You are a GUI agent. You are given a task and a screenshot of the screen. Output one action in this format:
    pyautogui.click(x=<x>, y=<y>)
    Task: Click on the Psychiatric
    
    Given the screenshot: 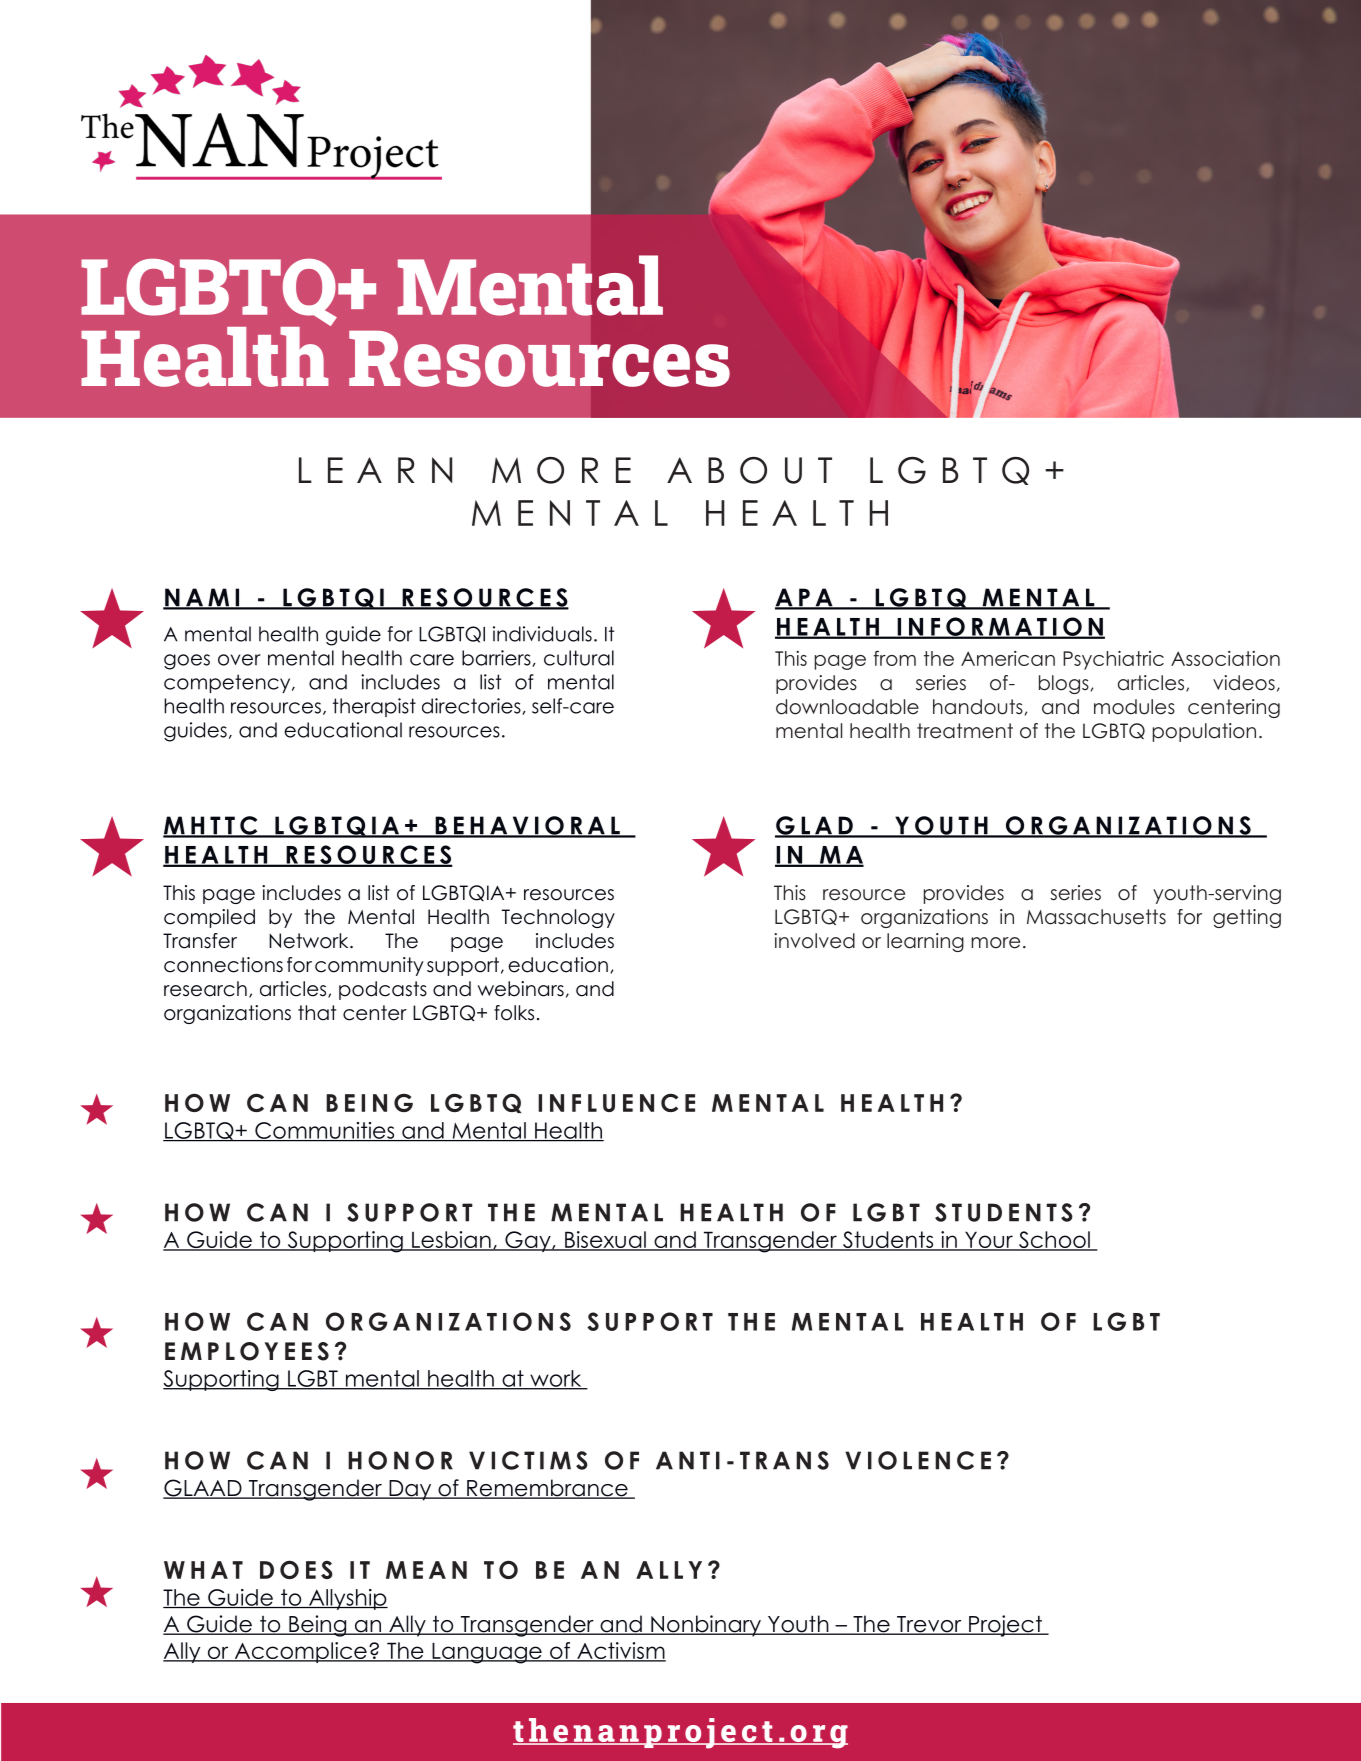 What is the action you would take?
    pyautogui.click(x=1113, y=660)
